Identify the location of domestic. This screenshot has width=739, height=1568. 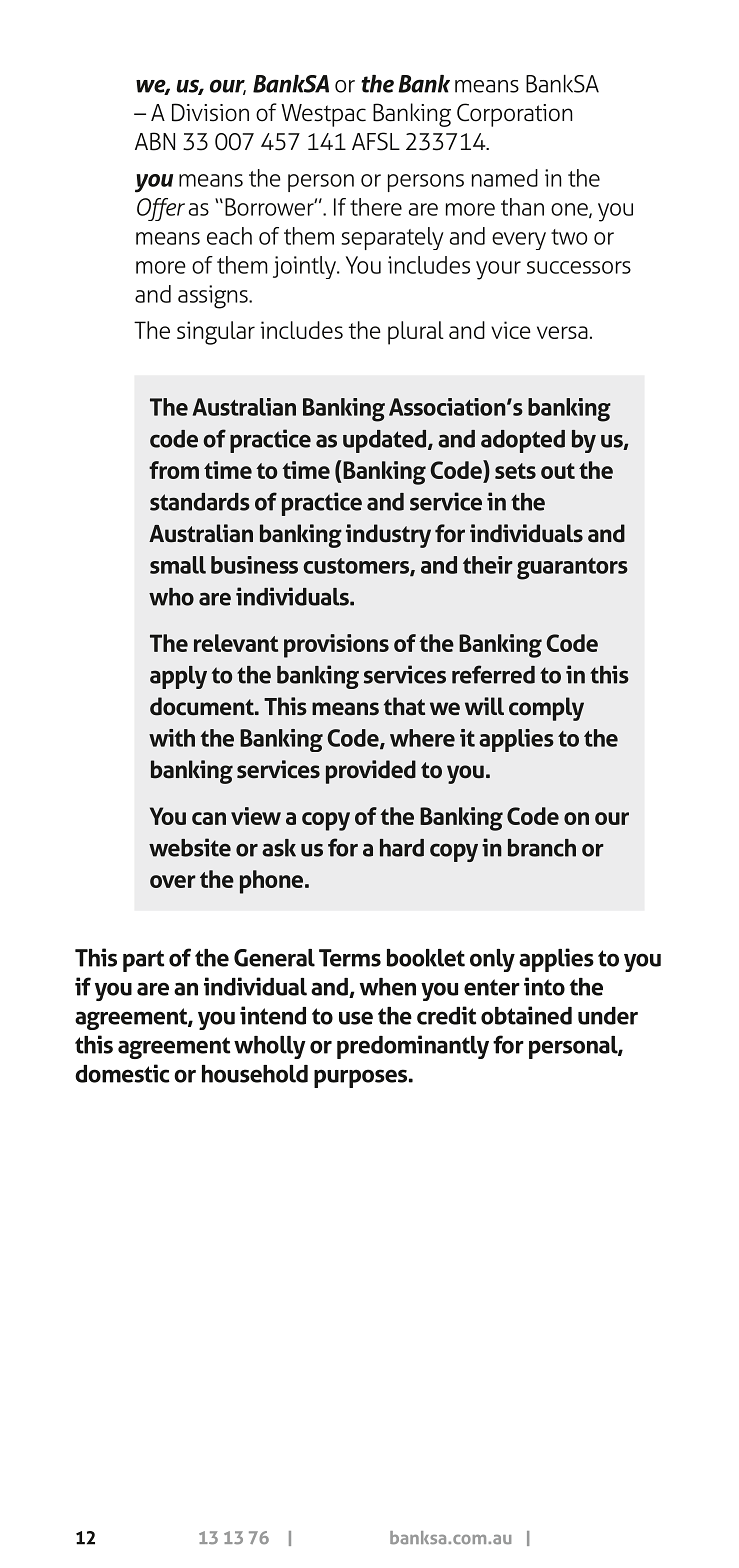
(122, 1073).
